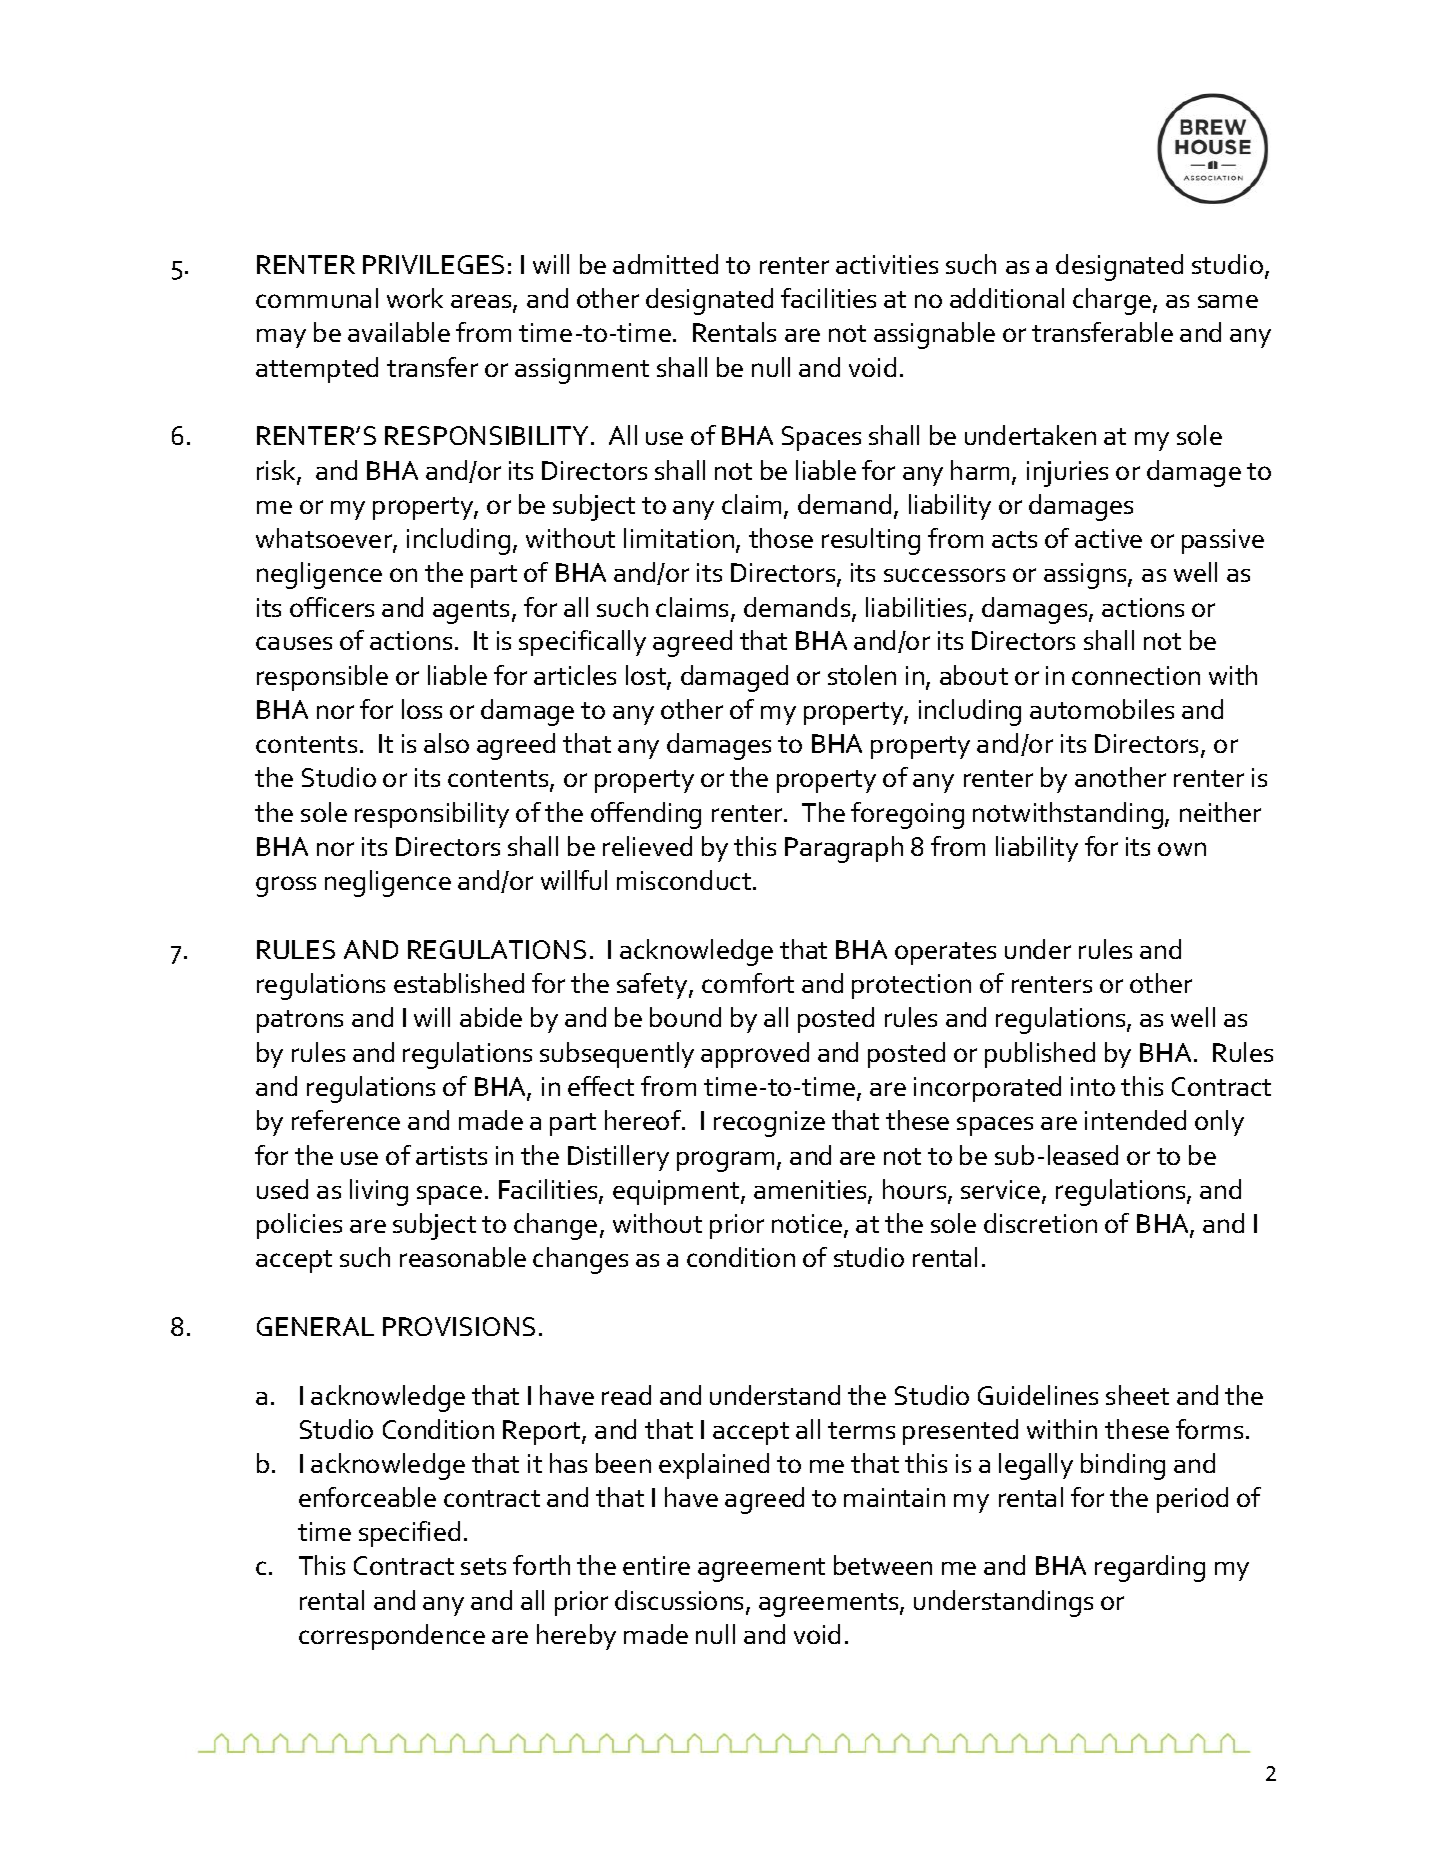 Image resolution: width=1447 pixels, height=1872 pixels. What do you see at coordinates (1113, 301) in the screenshot?
I see `charge` at bounding box center [1113, 301].
